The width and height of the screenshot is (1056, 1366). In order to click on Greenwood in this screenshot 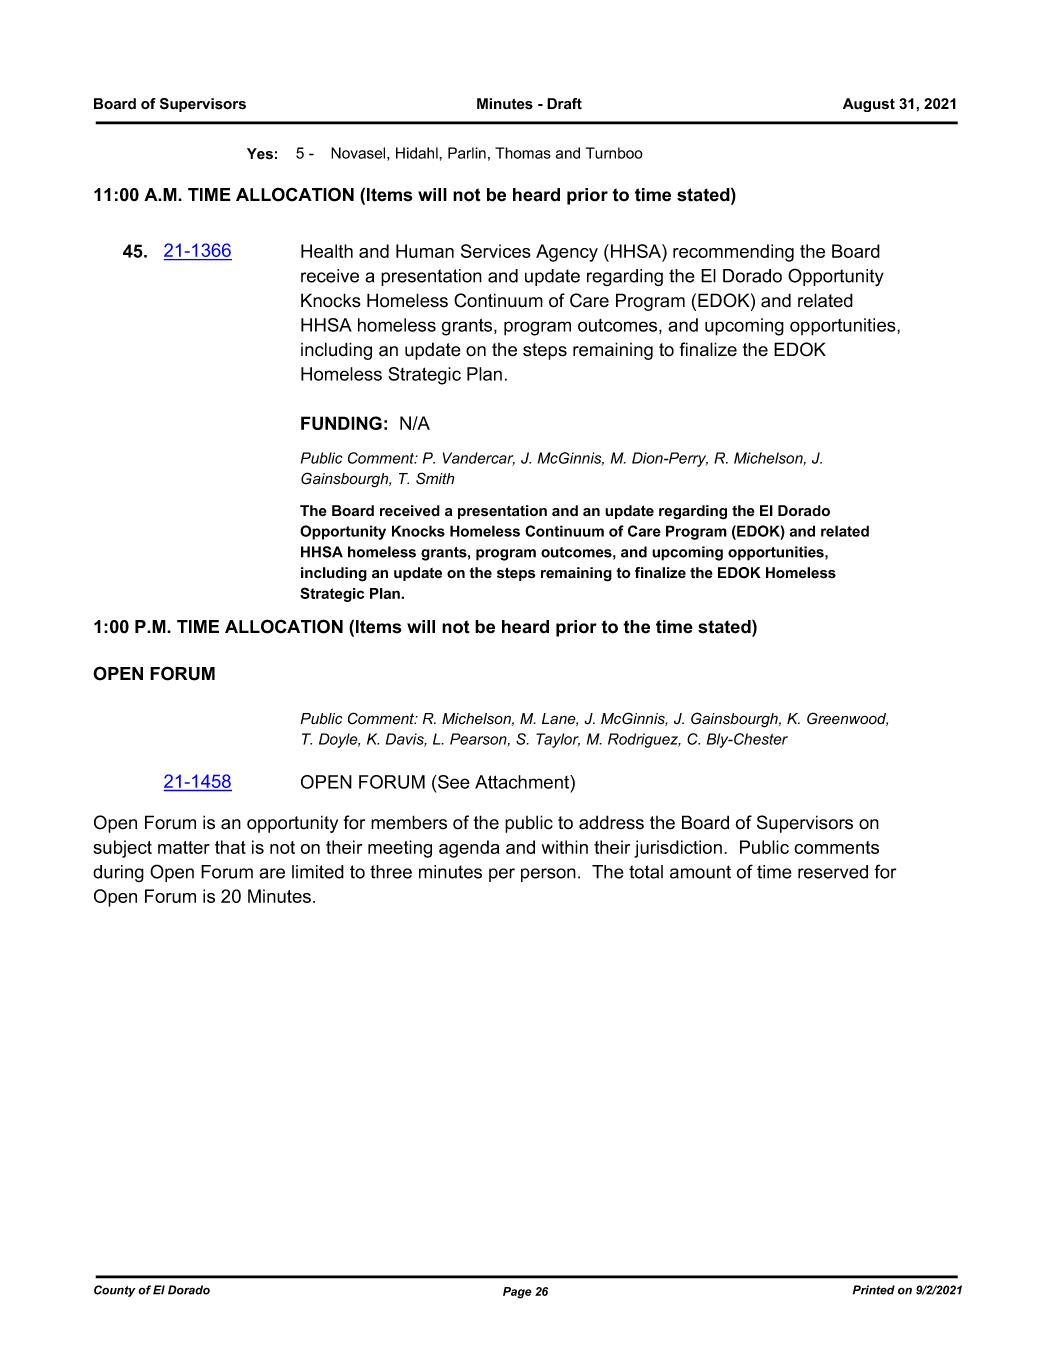, I will do `click(847, 719)`.
